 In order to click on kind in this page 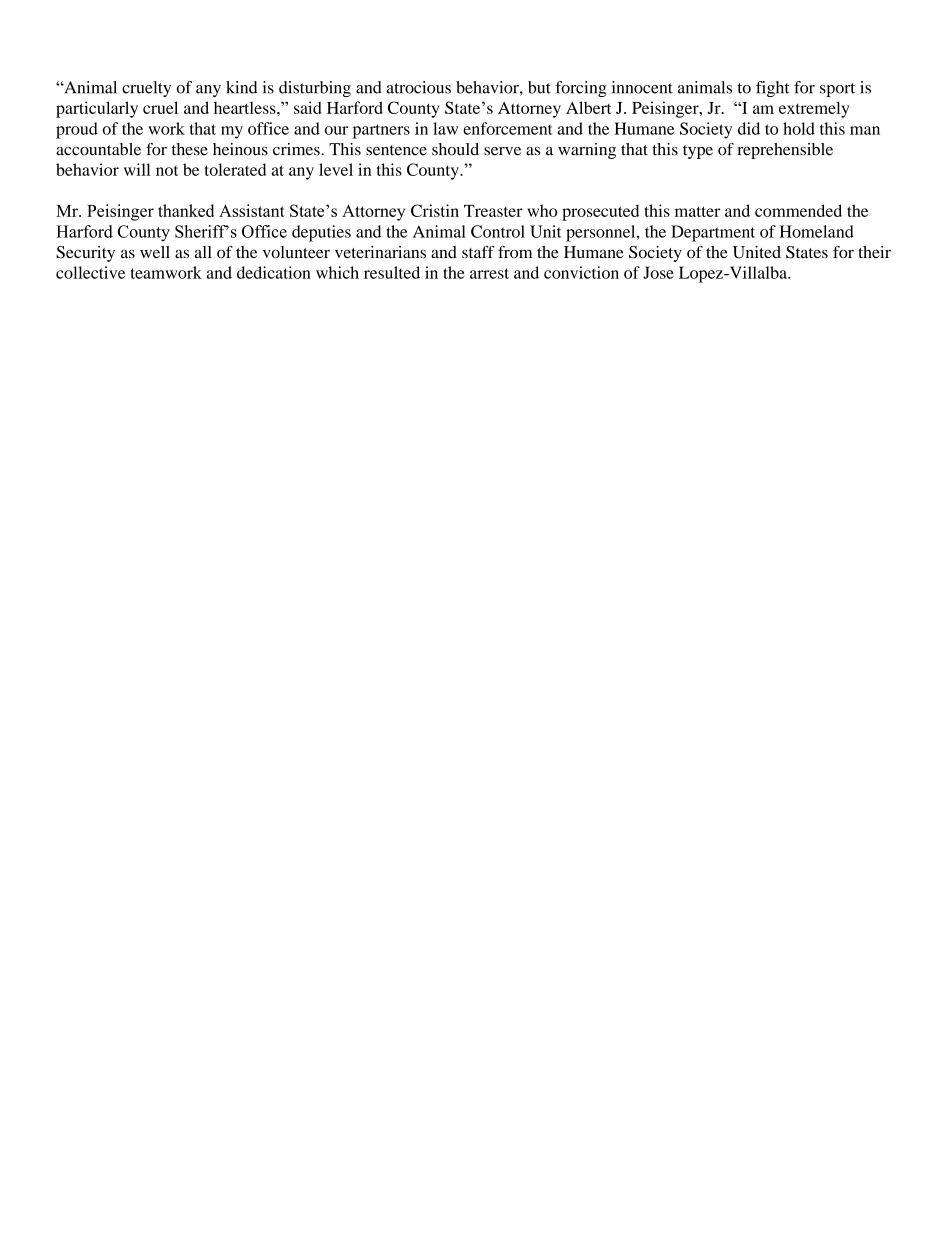, I will do `click(241, 87)`.
